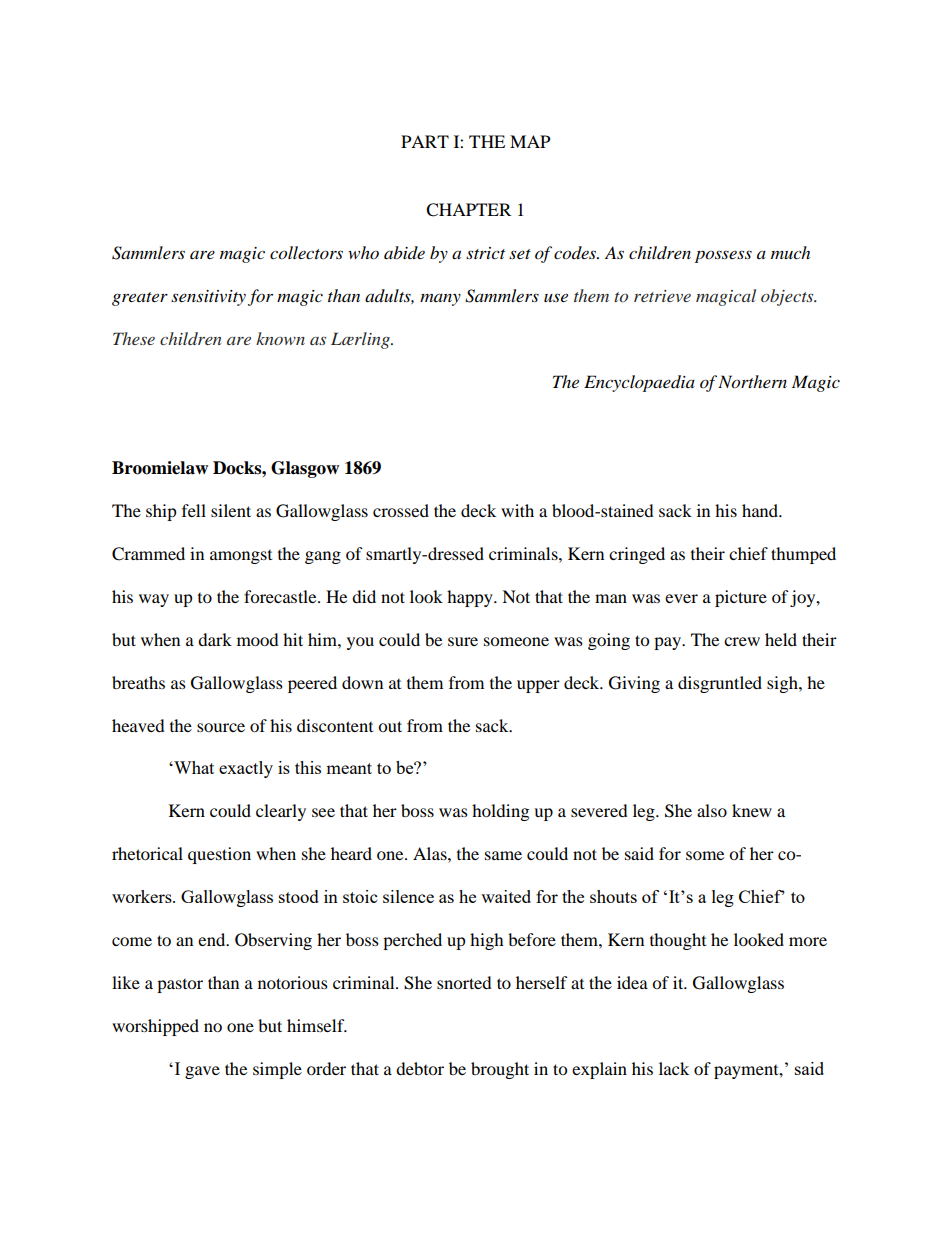  Describe the element at coordinates (306, 253) in the screenshot. I see `collectors` at that location.
